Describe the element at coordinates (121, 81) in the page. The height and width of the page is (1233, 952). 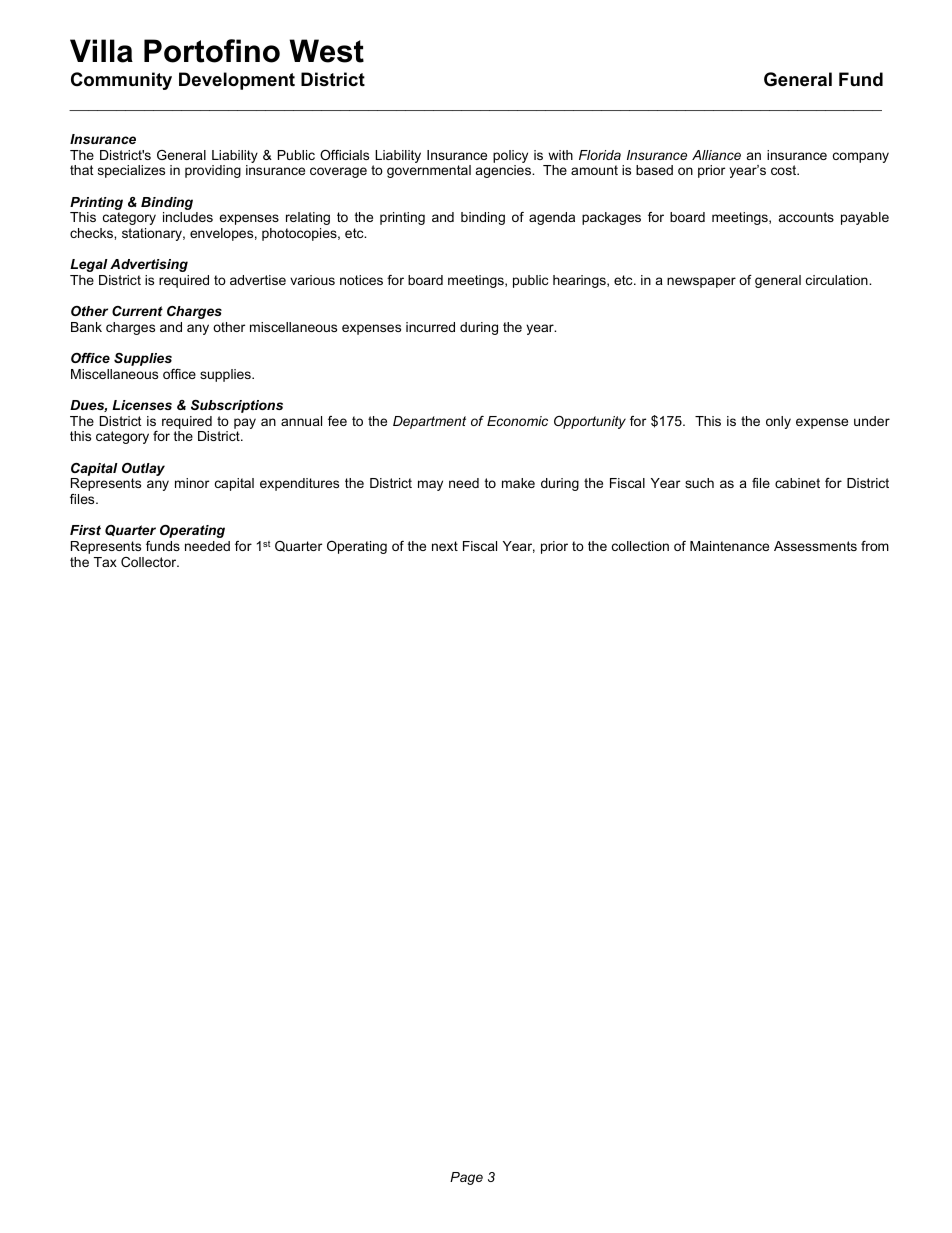
I see `Community` at that location.
